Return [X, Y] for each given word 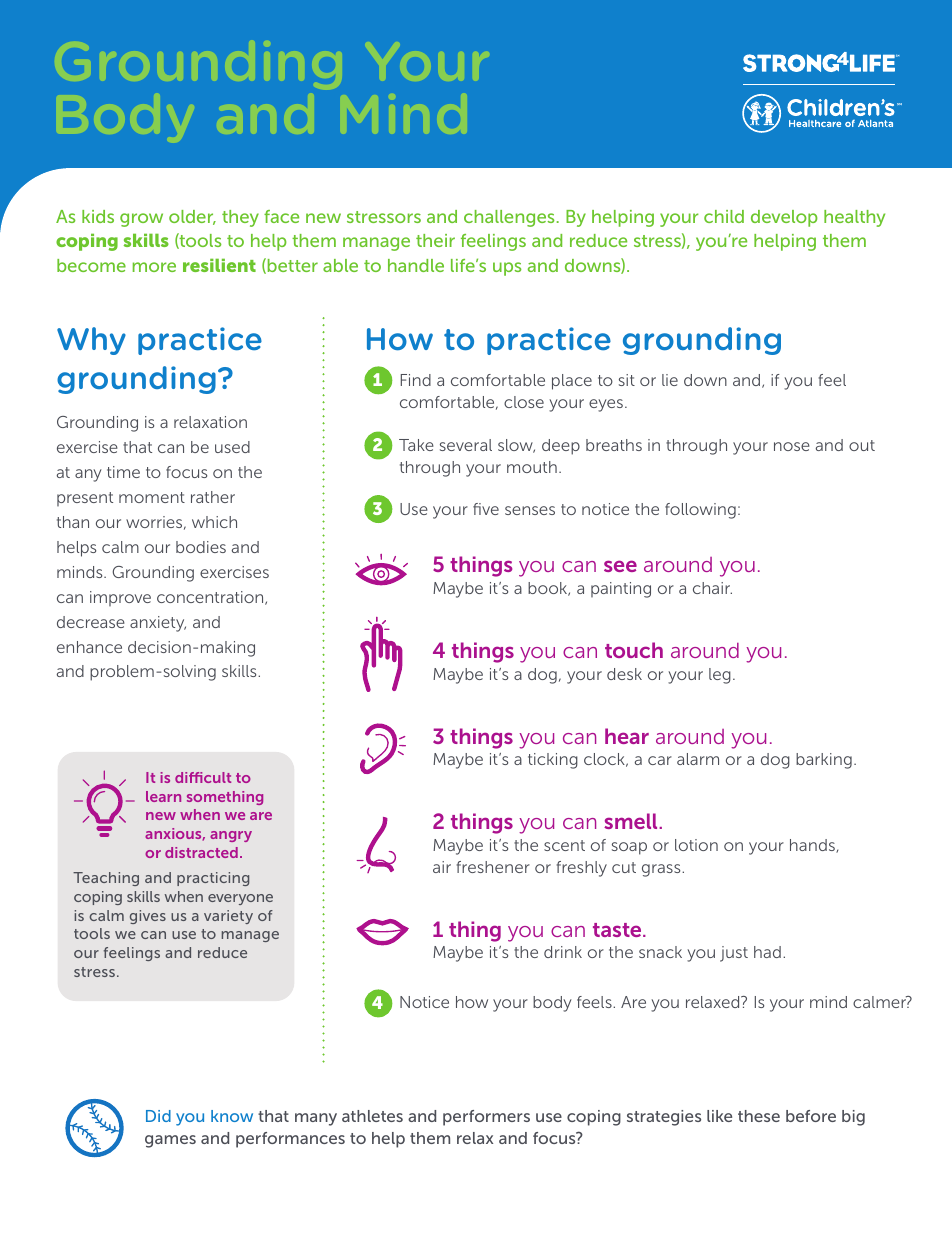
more [154, 267]
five [486, 509]
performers [486, 1118]
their [435, 240]
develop [784, 218]
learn [163, 796]
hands [813, 846]
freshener [493, 867]
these [759, 1116]
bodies [201, 547]
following [700, 511]
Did [158, 1116]
